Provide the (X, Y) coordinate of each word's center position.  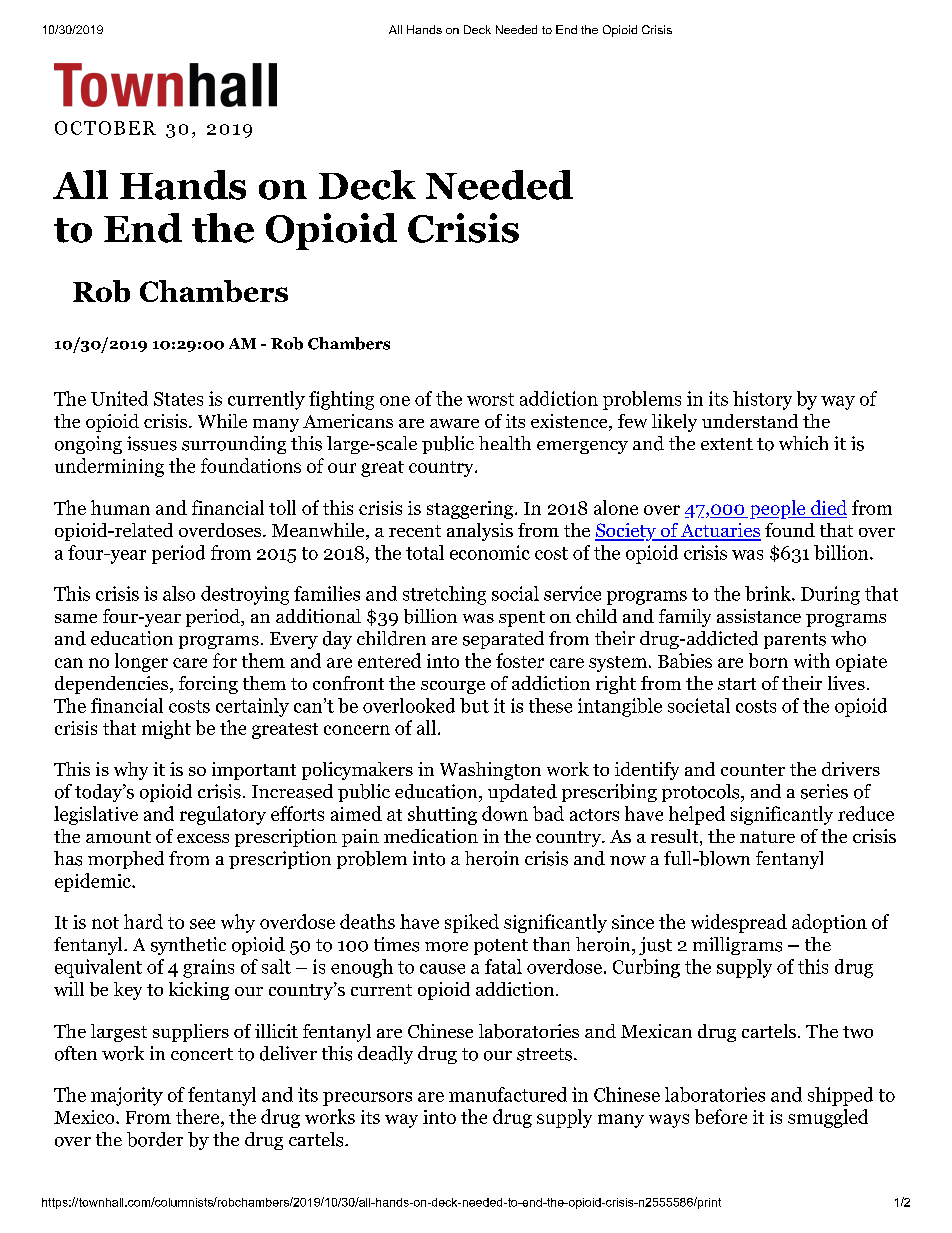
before (721, 1116)
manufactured (508, 1094)
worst (490, 399)
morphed (126, 860)
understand (750, 421)
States (178, 399)
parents (795, 641)
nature (767, 837)
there (199, 1118)
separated (503, 640)
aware (454, 423)
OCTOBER (105, 128)
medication (431, 836)
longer (141, 662)
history (762, 400)
